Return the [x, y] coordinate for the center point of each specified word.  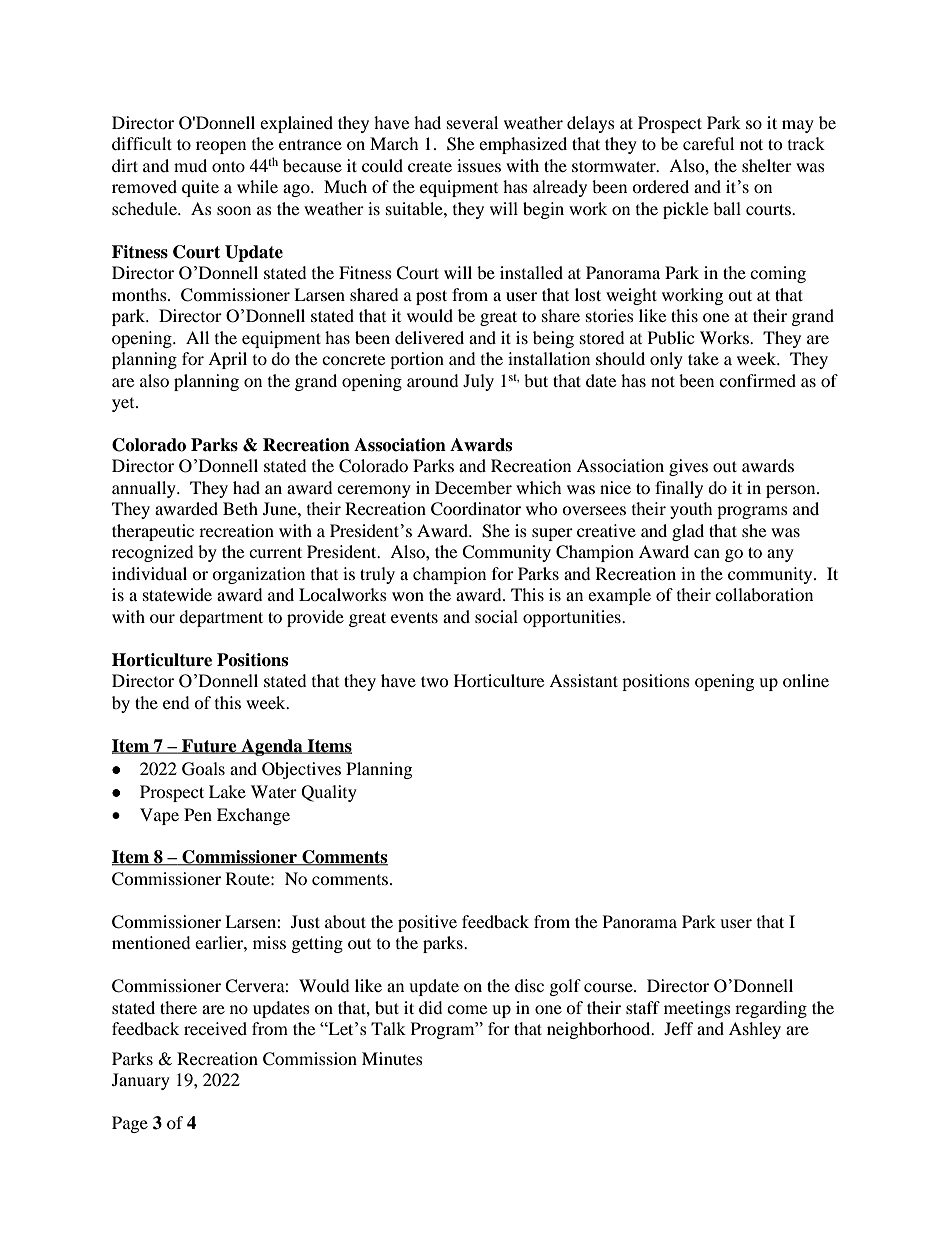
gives [688, 467]
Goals [203, 769]
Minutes [392, 1058]
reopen [221, 147]
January [141, 1081]
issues [479, 165]
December [473, 487]
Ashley [755, 1030]
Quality [329, 793]
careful [708, 143]
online [806, 680]
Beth [240, 508]
